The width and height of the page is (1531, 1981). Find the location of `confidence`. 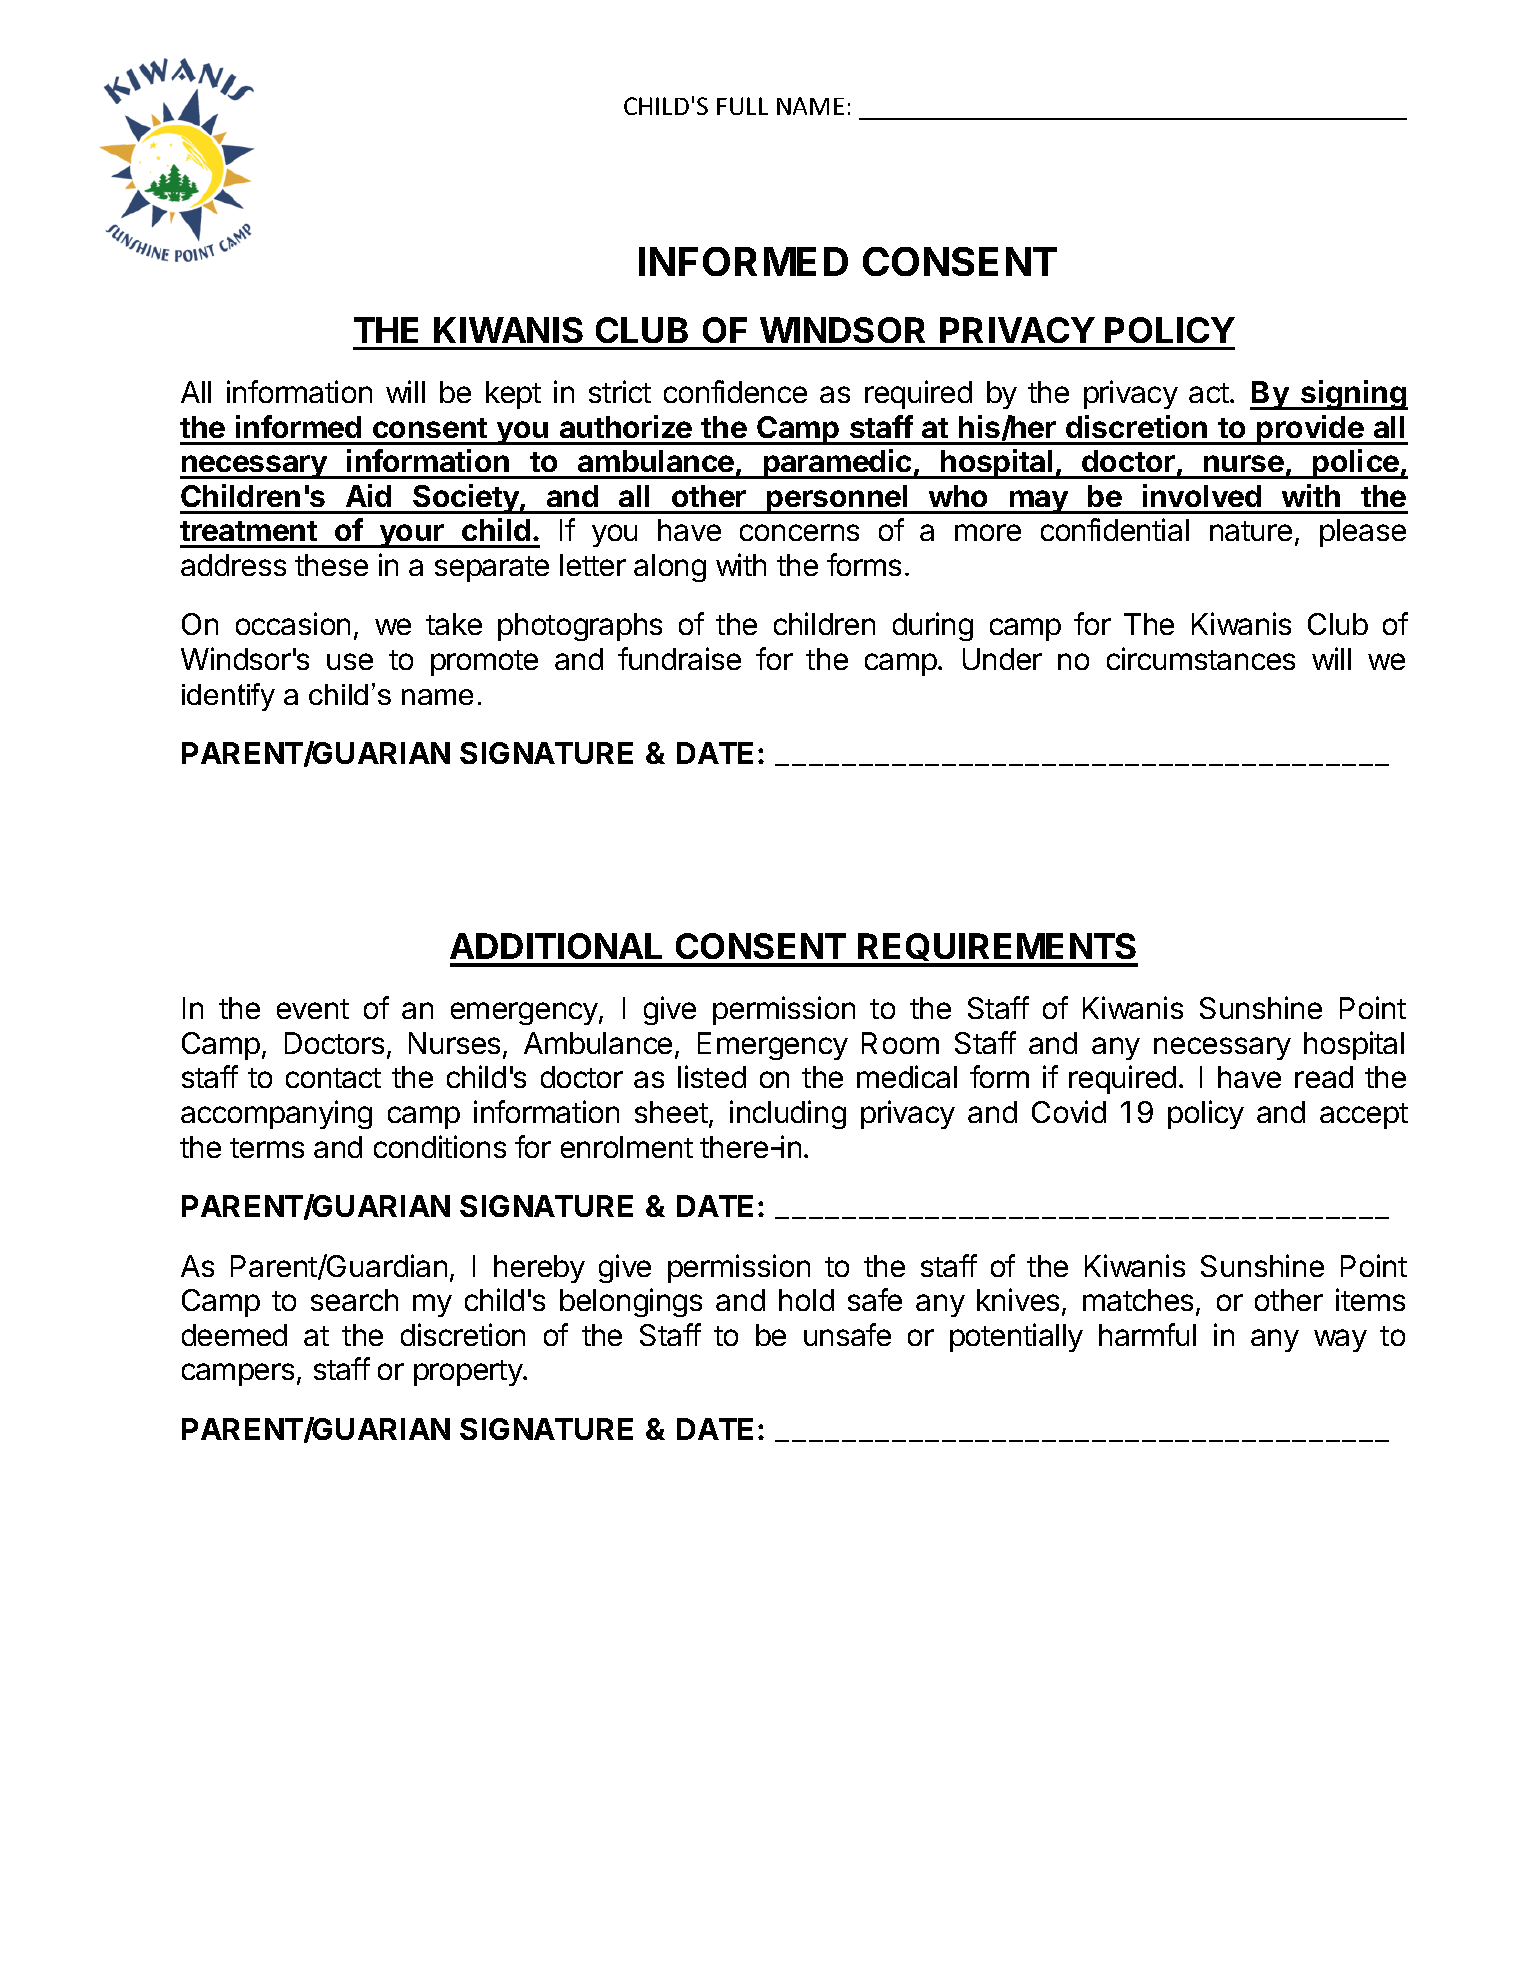

confidence is located at coordinates (735, 391).
